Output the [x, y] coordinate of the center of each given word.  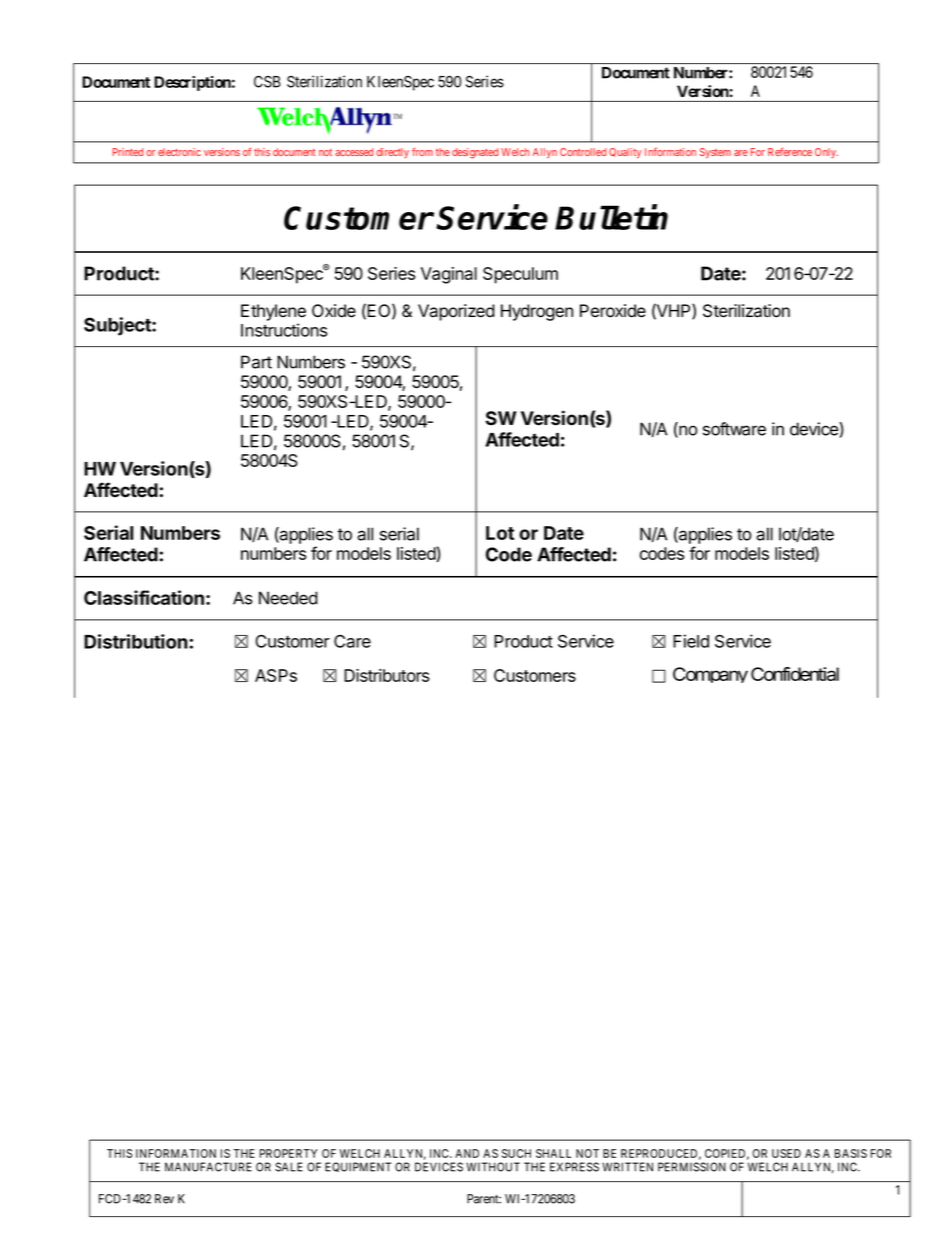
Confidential [795, 674]
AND [467, 1153]
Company [710, 675]
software [734, 429]
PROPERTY [288, 1153]
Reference [790, 152]
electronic [179, 152]
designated [475, 153]
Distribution [137, 641]
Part [256, 362]
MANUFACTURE [208, 1167]
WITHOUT [493, 1167]
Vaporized [456, 312]
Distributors [386, 675]
